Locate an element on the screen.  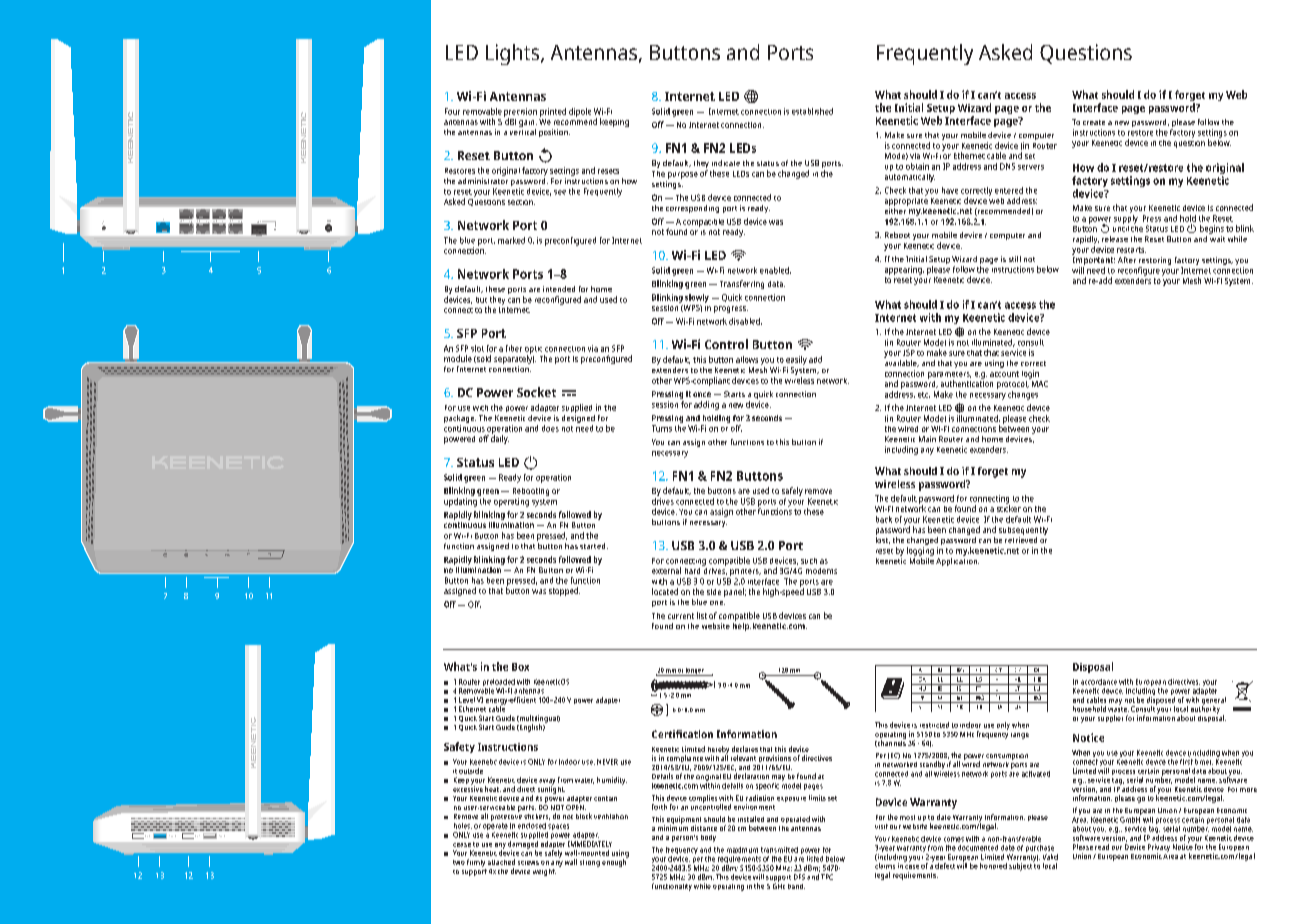
screws is located at coordinates (528, 863).
